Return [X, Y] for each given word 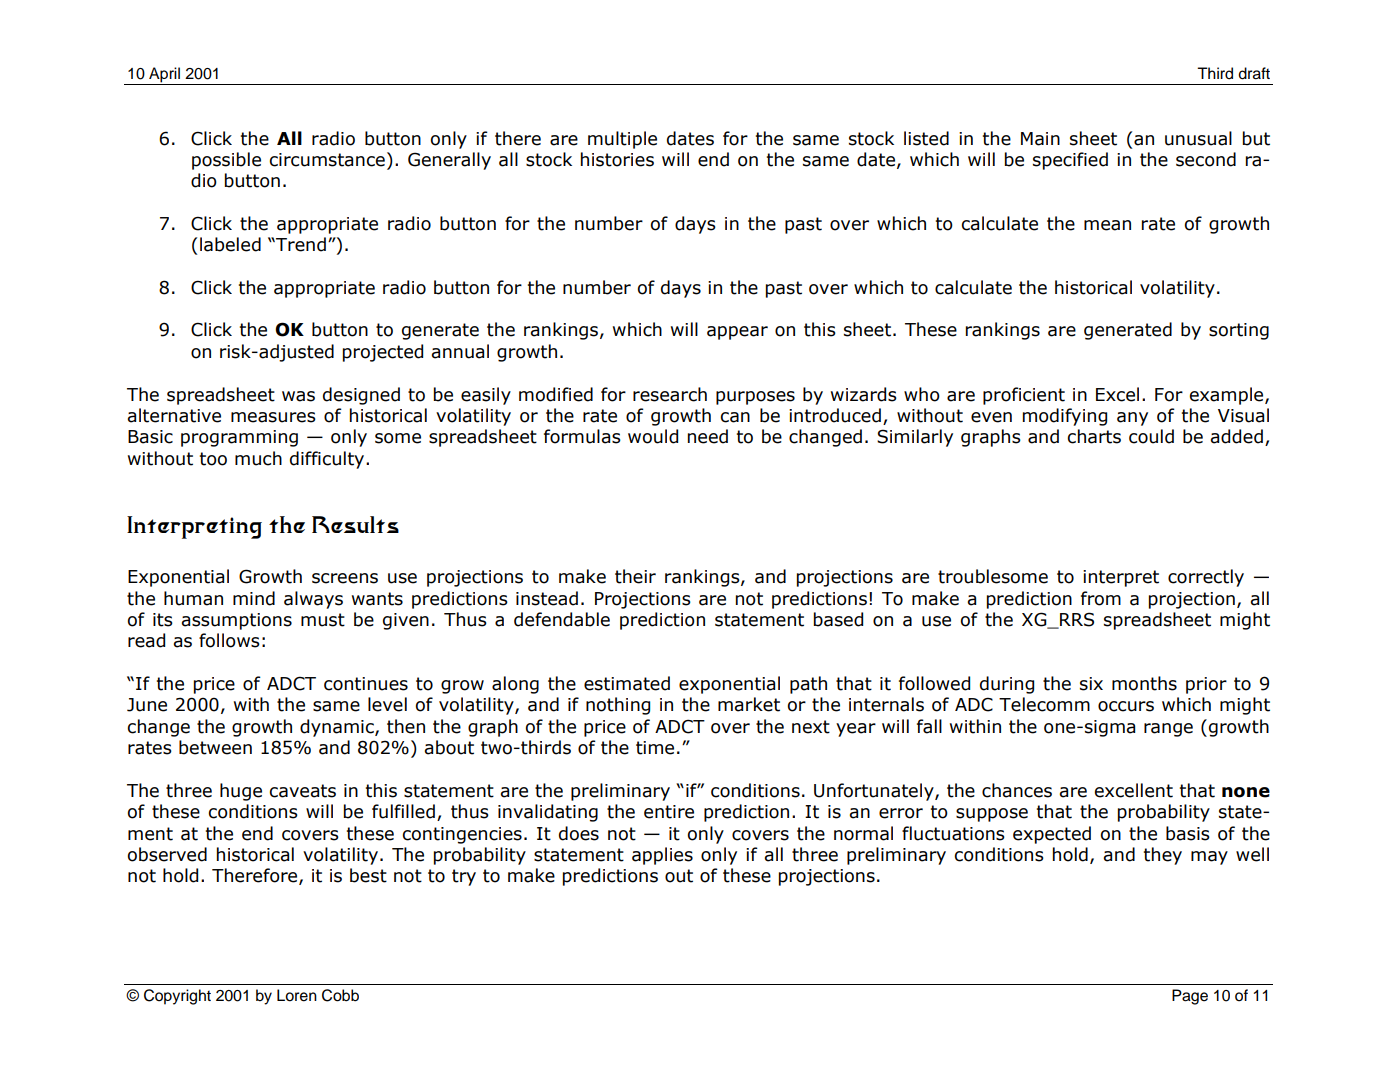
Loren [297, 995]
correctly [1206, 578]
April [164, 76]
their [635, 576]
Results [355, 524]
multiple [622, 140]
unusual [1198, 138]
